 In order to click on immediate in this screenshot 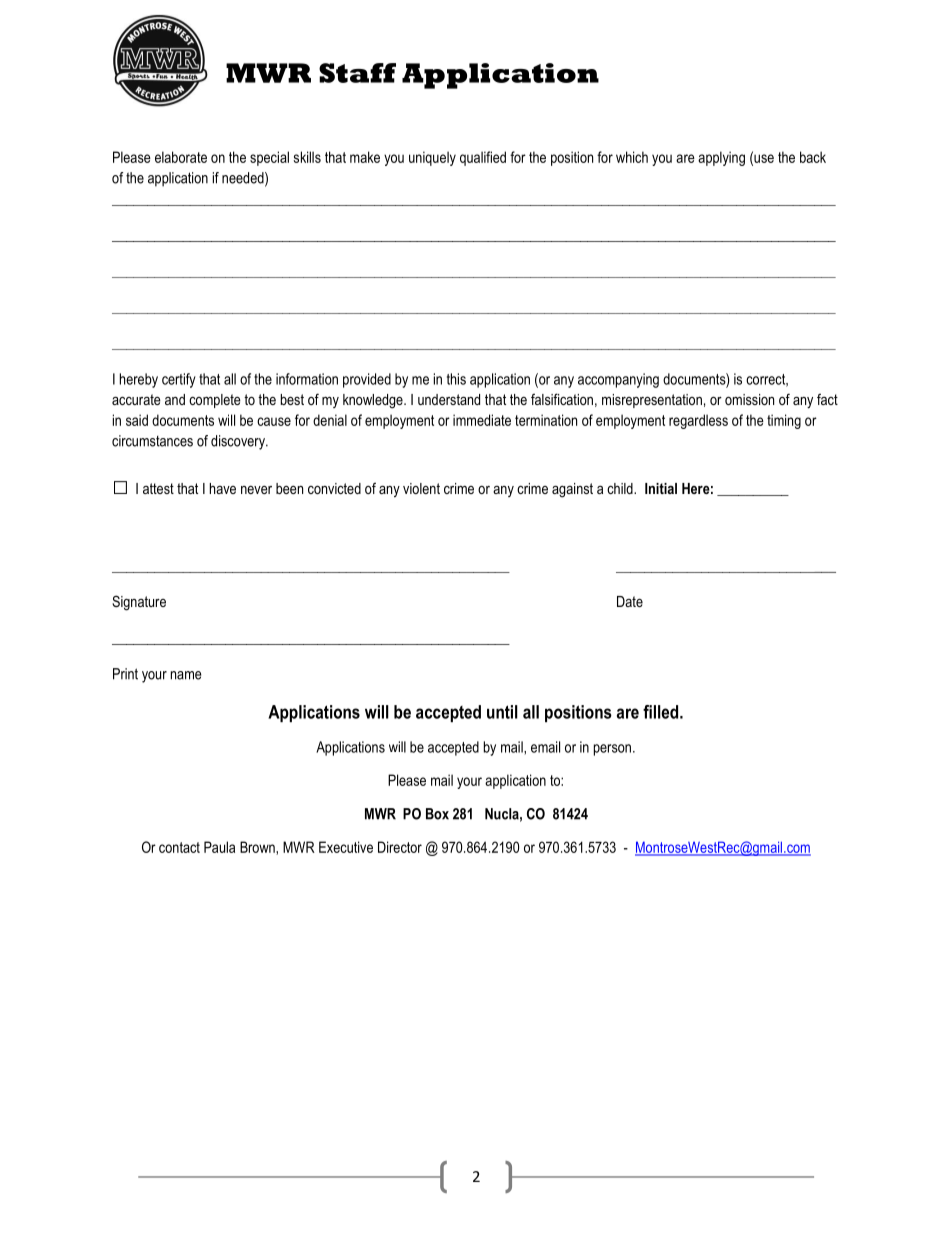, I will do `click(482, 420)`.
